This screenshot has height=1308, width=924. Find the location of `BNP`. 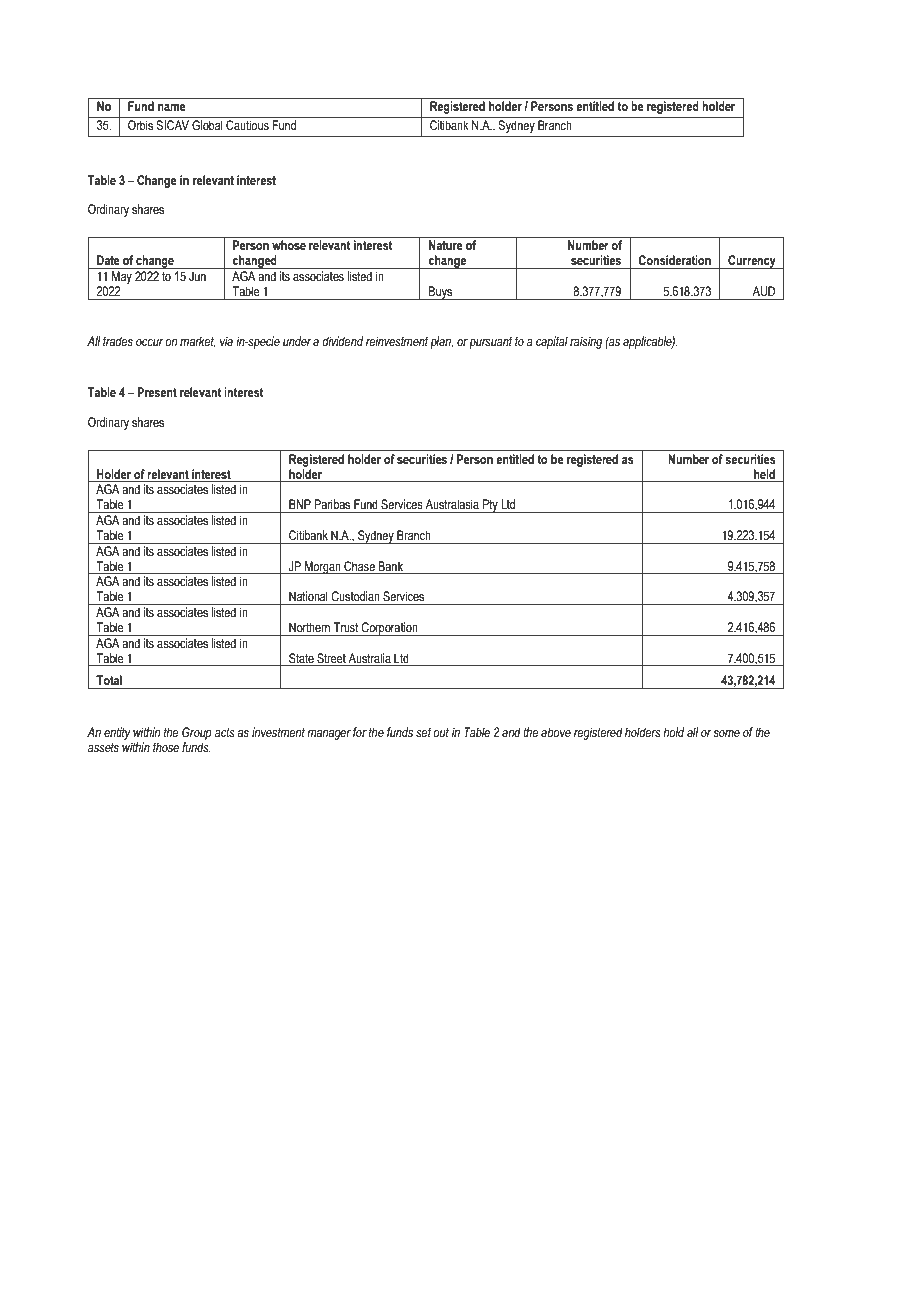

BNP is located at coordinates (300, 504).
